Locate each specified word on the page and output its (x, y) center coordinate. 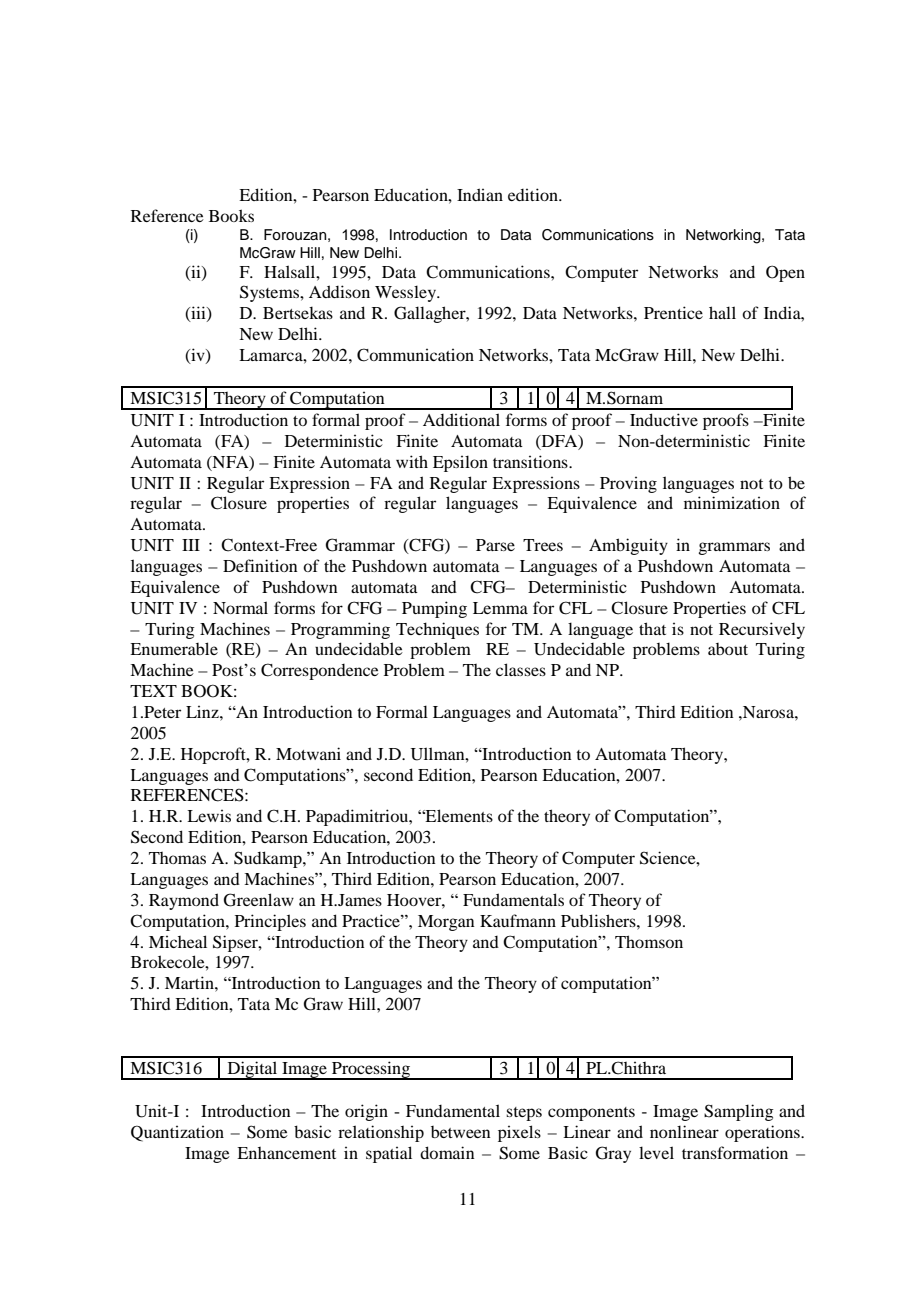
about (728, 649)
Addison (339, 291)
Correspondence (320, 671)
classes (521, 669)
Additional (461, 419)
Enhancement (286, 1153)
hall (722, 312)
